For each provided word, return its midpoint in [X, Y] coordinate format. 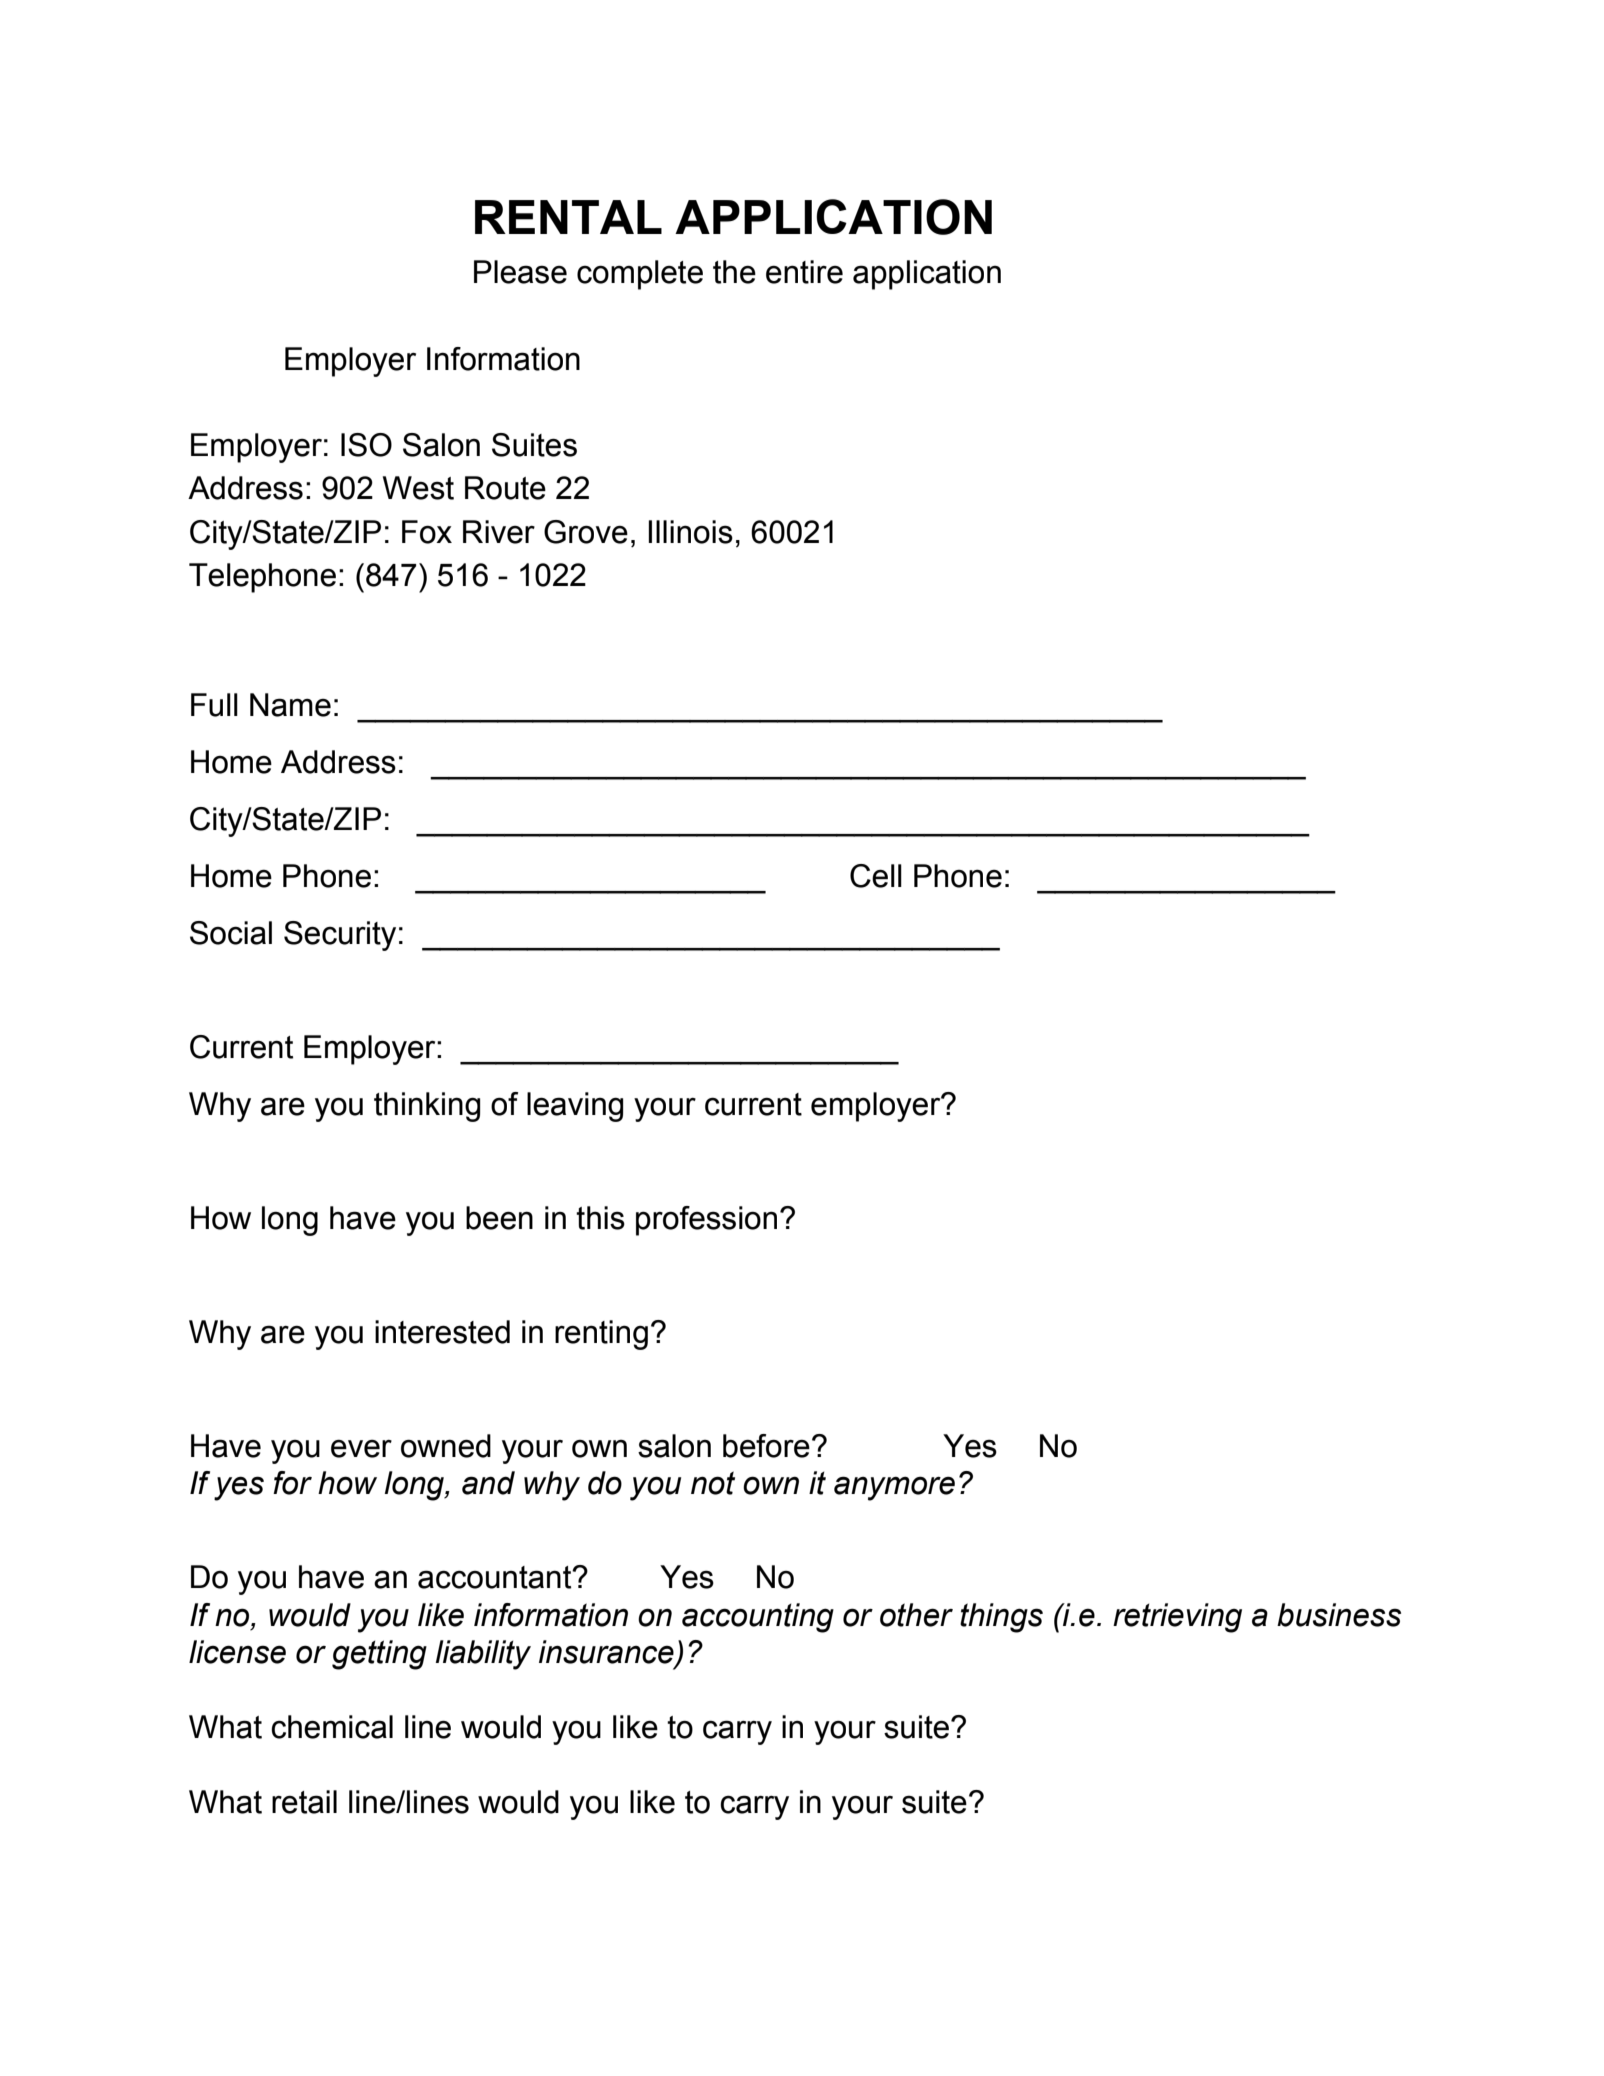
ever [361, 1449]
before [766, 1446]
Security [340, 936]
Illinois [691, 532]
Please [520, 272]
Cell [876, 876]
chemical [332, 1727]
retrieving [1177, 1618]
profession [706, 1221]
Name [290, 705]
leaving [575, 1107]
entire [804, 272]
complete [640, 275]
